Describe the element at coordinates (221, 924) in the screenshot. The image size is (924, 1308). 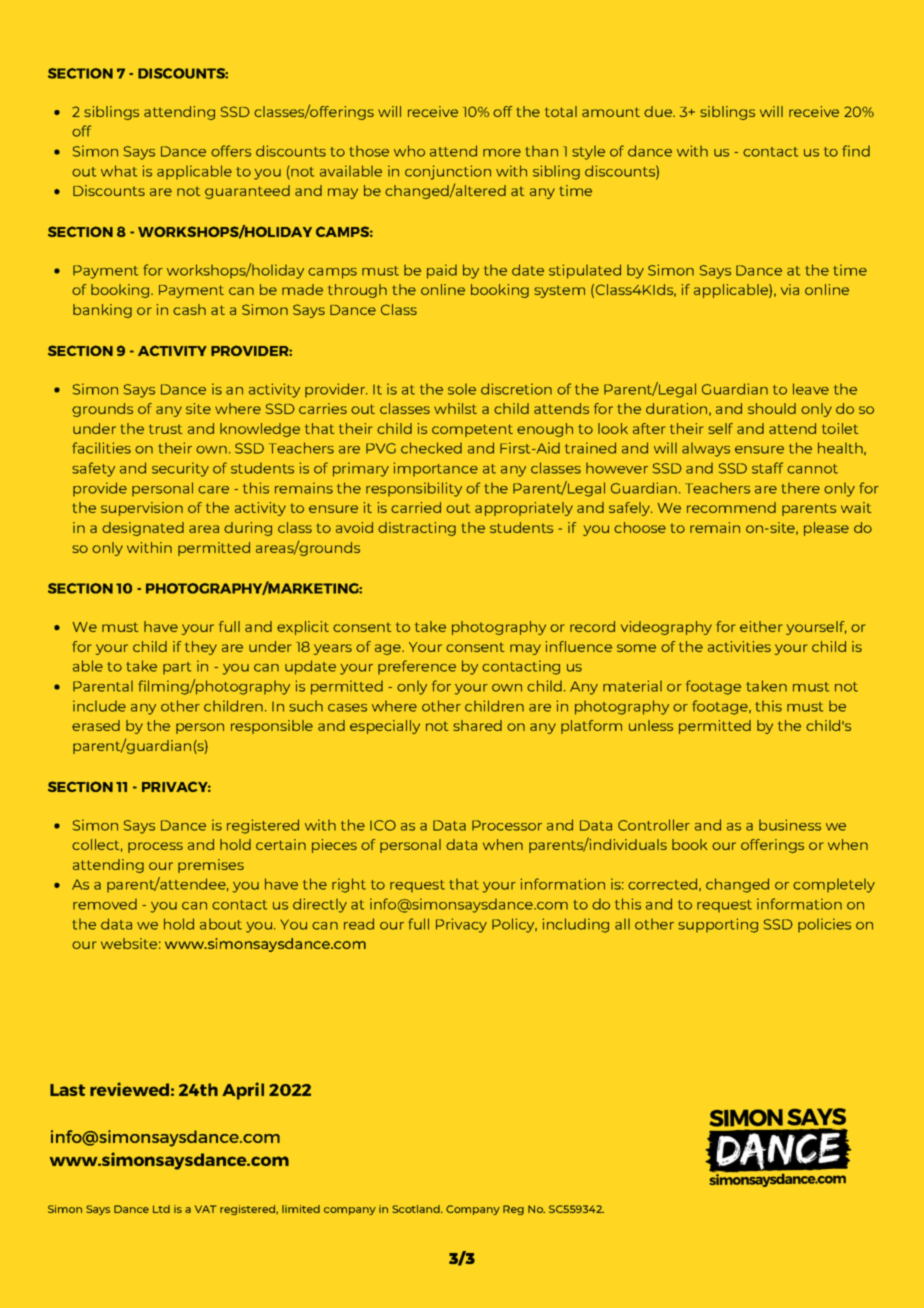
I see `about` at that location.
